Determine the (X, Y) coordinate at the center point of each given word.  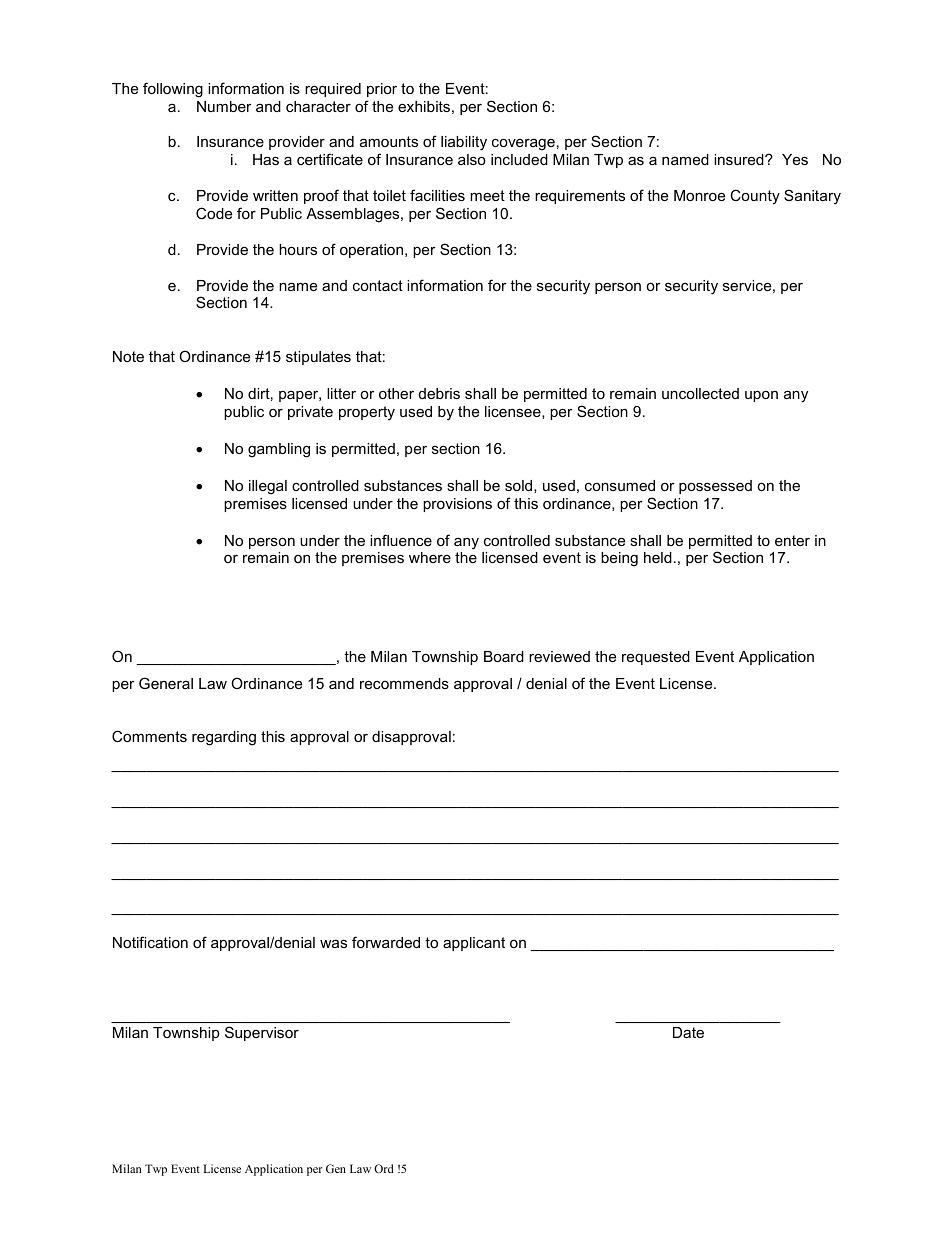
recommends (404, 683)
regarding (224, 738)
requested (656, 658)
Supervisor (262, 1033)
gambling (279, 450)
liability (464, 143)
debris (439, 393)
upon (761, 396)
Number (224, 106)
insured (740, 159)
